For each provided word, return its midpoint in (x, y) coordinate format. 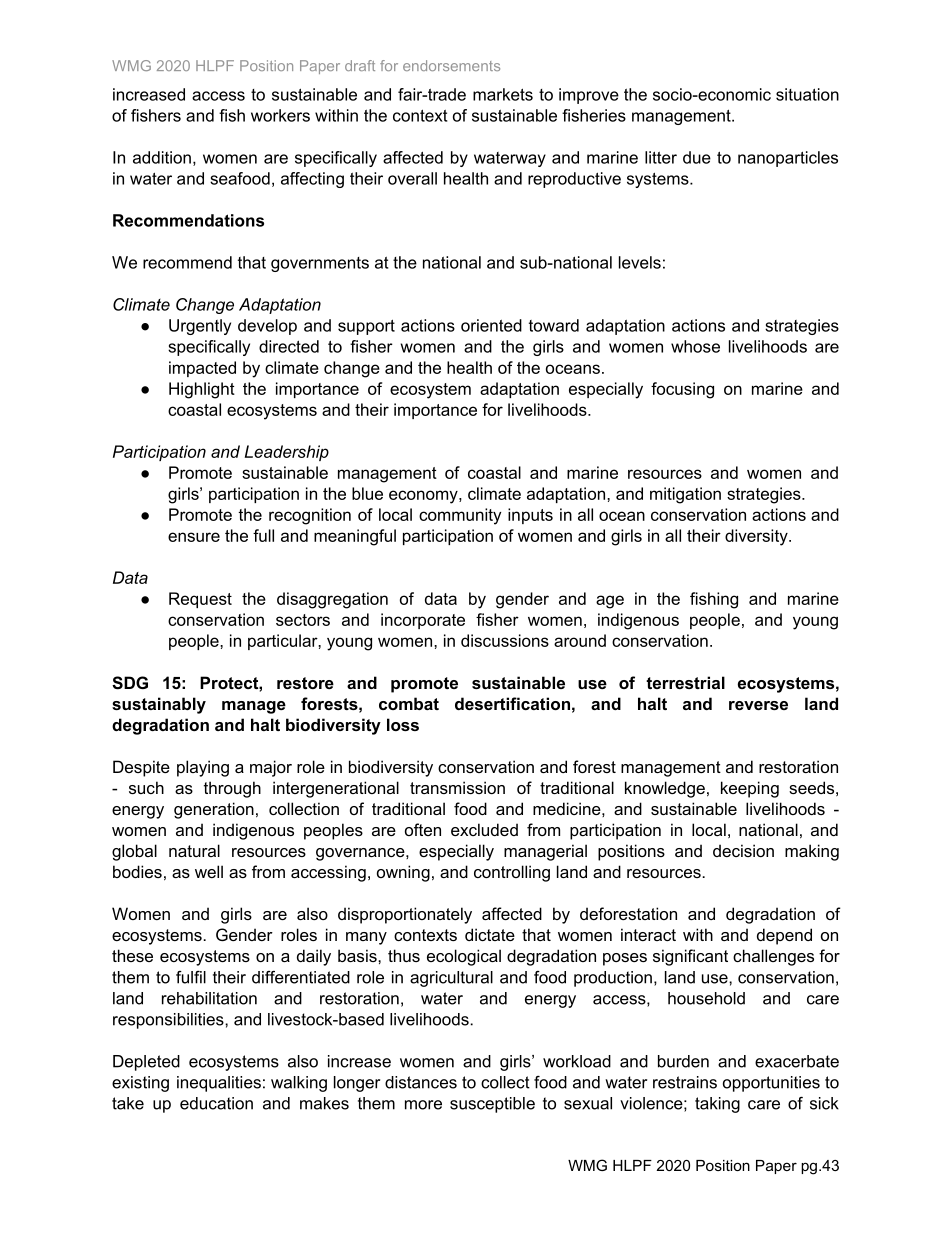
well (209, 871)
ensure (194, 537)
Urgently (200, 327)
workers (280, 115)
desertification (512, 703)
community (460, 516)
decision (743, 850)
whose (695, 346)
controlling (512, 873)
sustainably (159, 705)
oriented (491, 325)
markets (503, 94)
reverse (758, 705)
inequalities (219, 1084)
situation (807, 94)
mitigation (685, 495)
